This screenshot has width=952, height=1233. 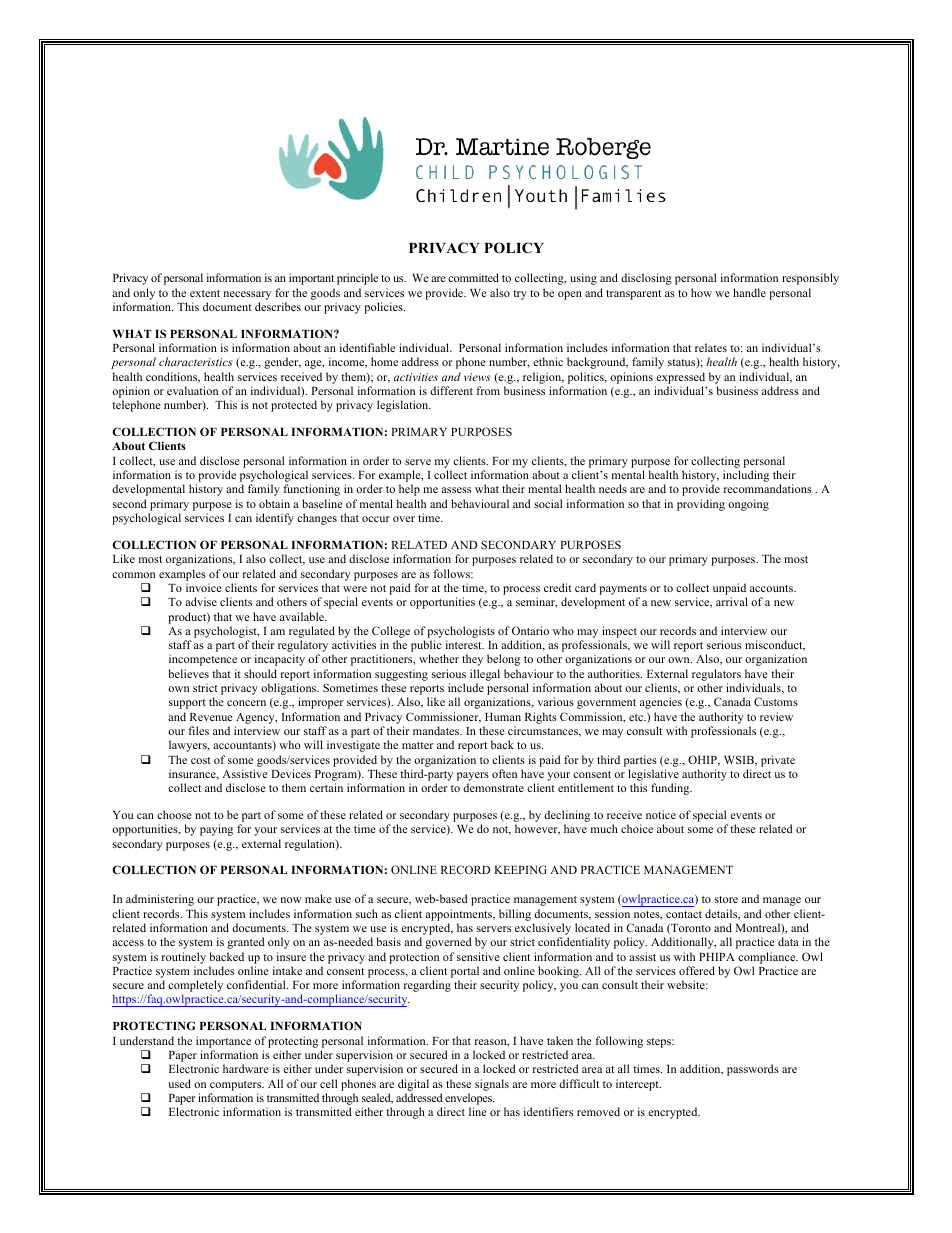 What do you see at coordinates (716, 675) in the screenshot?
I see `regulators` at bounding box center [716, 675].
